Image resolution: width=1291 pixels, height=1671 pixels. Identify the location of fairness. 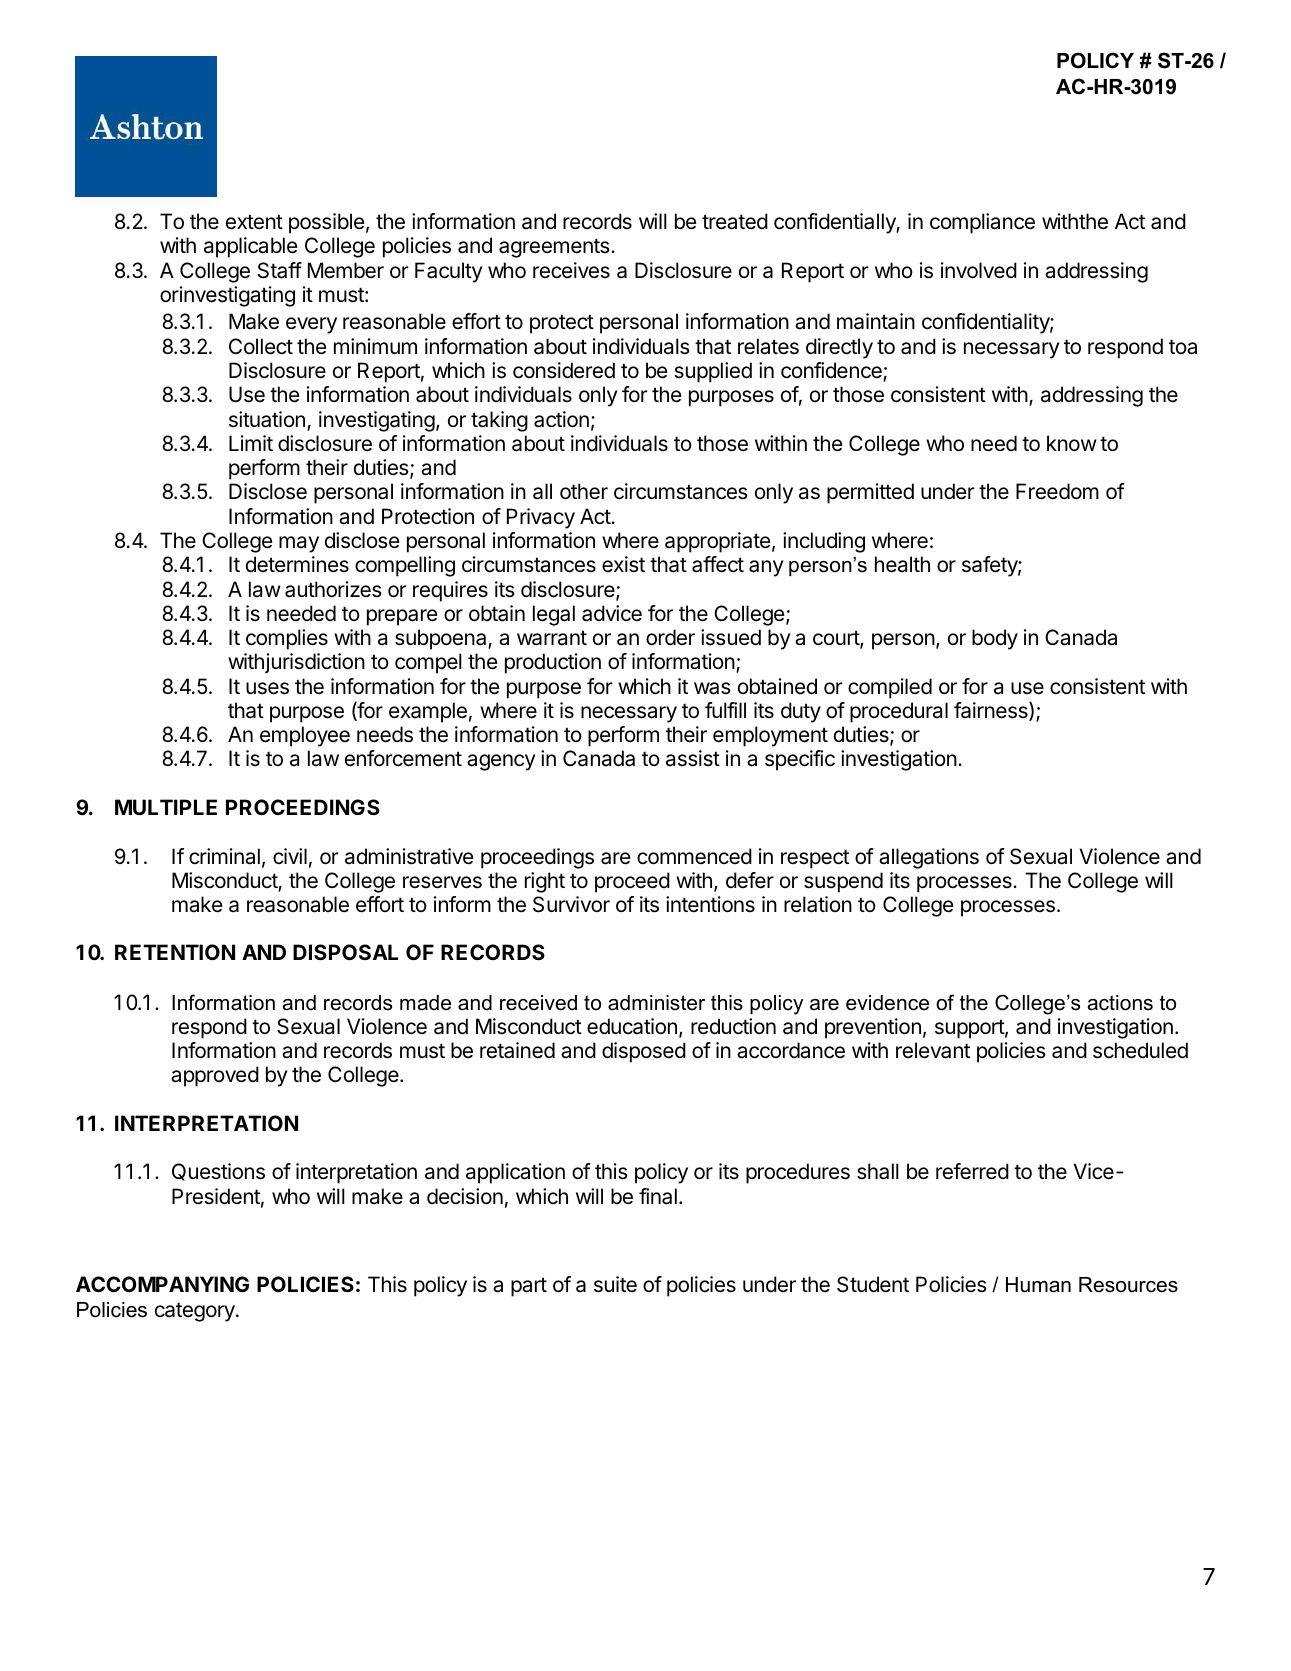
(992, 711).
